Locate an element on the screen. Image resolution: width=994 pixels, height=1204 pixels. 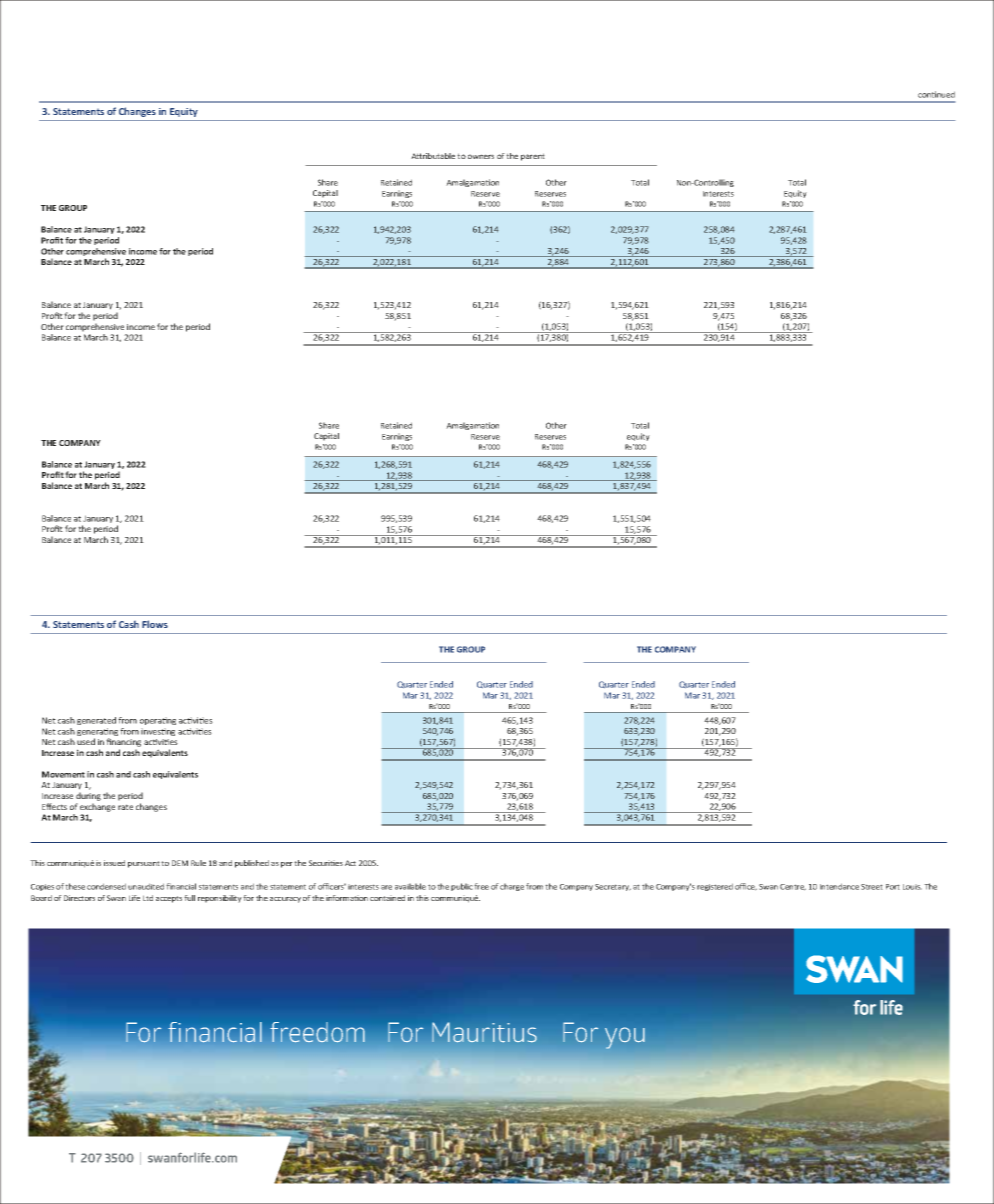
Attributable is located at coordinates (433, 156).
